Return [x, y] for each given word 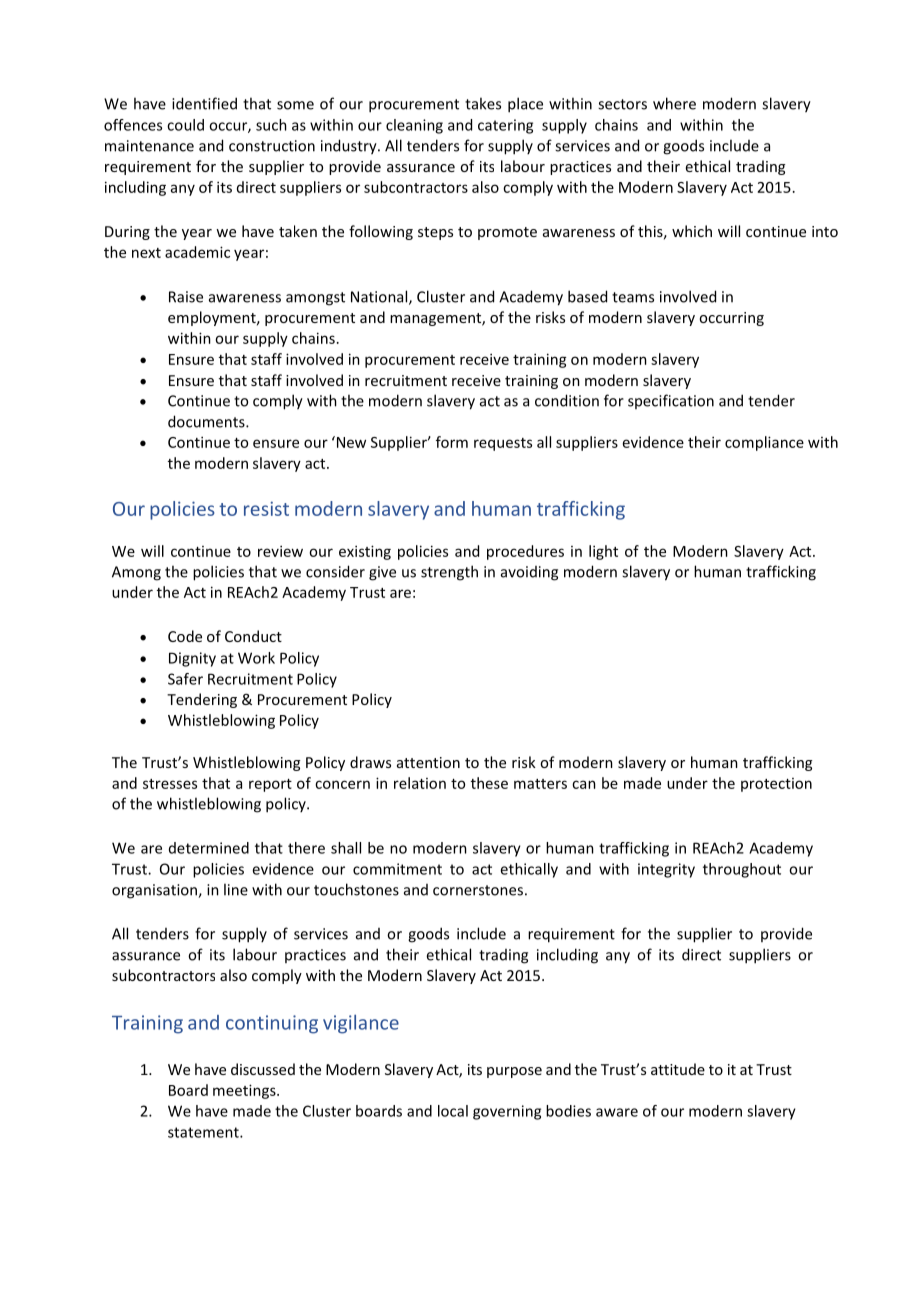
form [452, 442]
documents [207, 421]
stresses [170, 784]
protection [776, 785]
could [185, 125]
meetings [245, 1091]
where [674, 103]
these [489, 783]
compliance [764, 443]
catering [505, 126]
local [453, 1111]
